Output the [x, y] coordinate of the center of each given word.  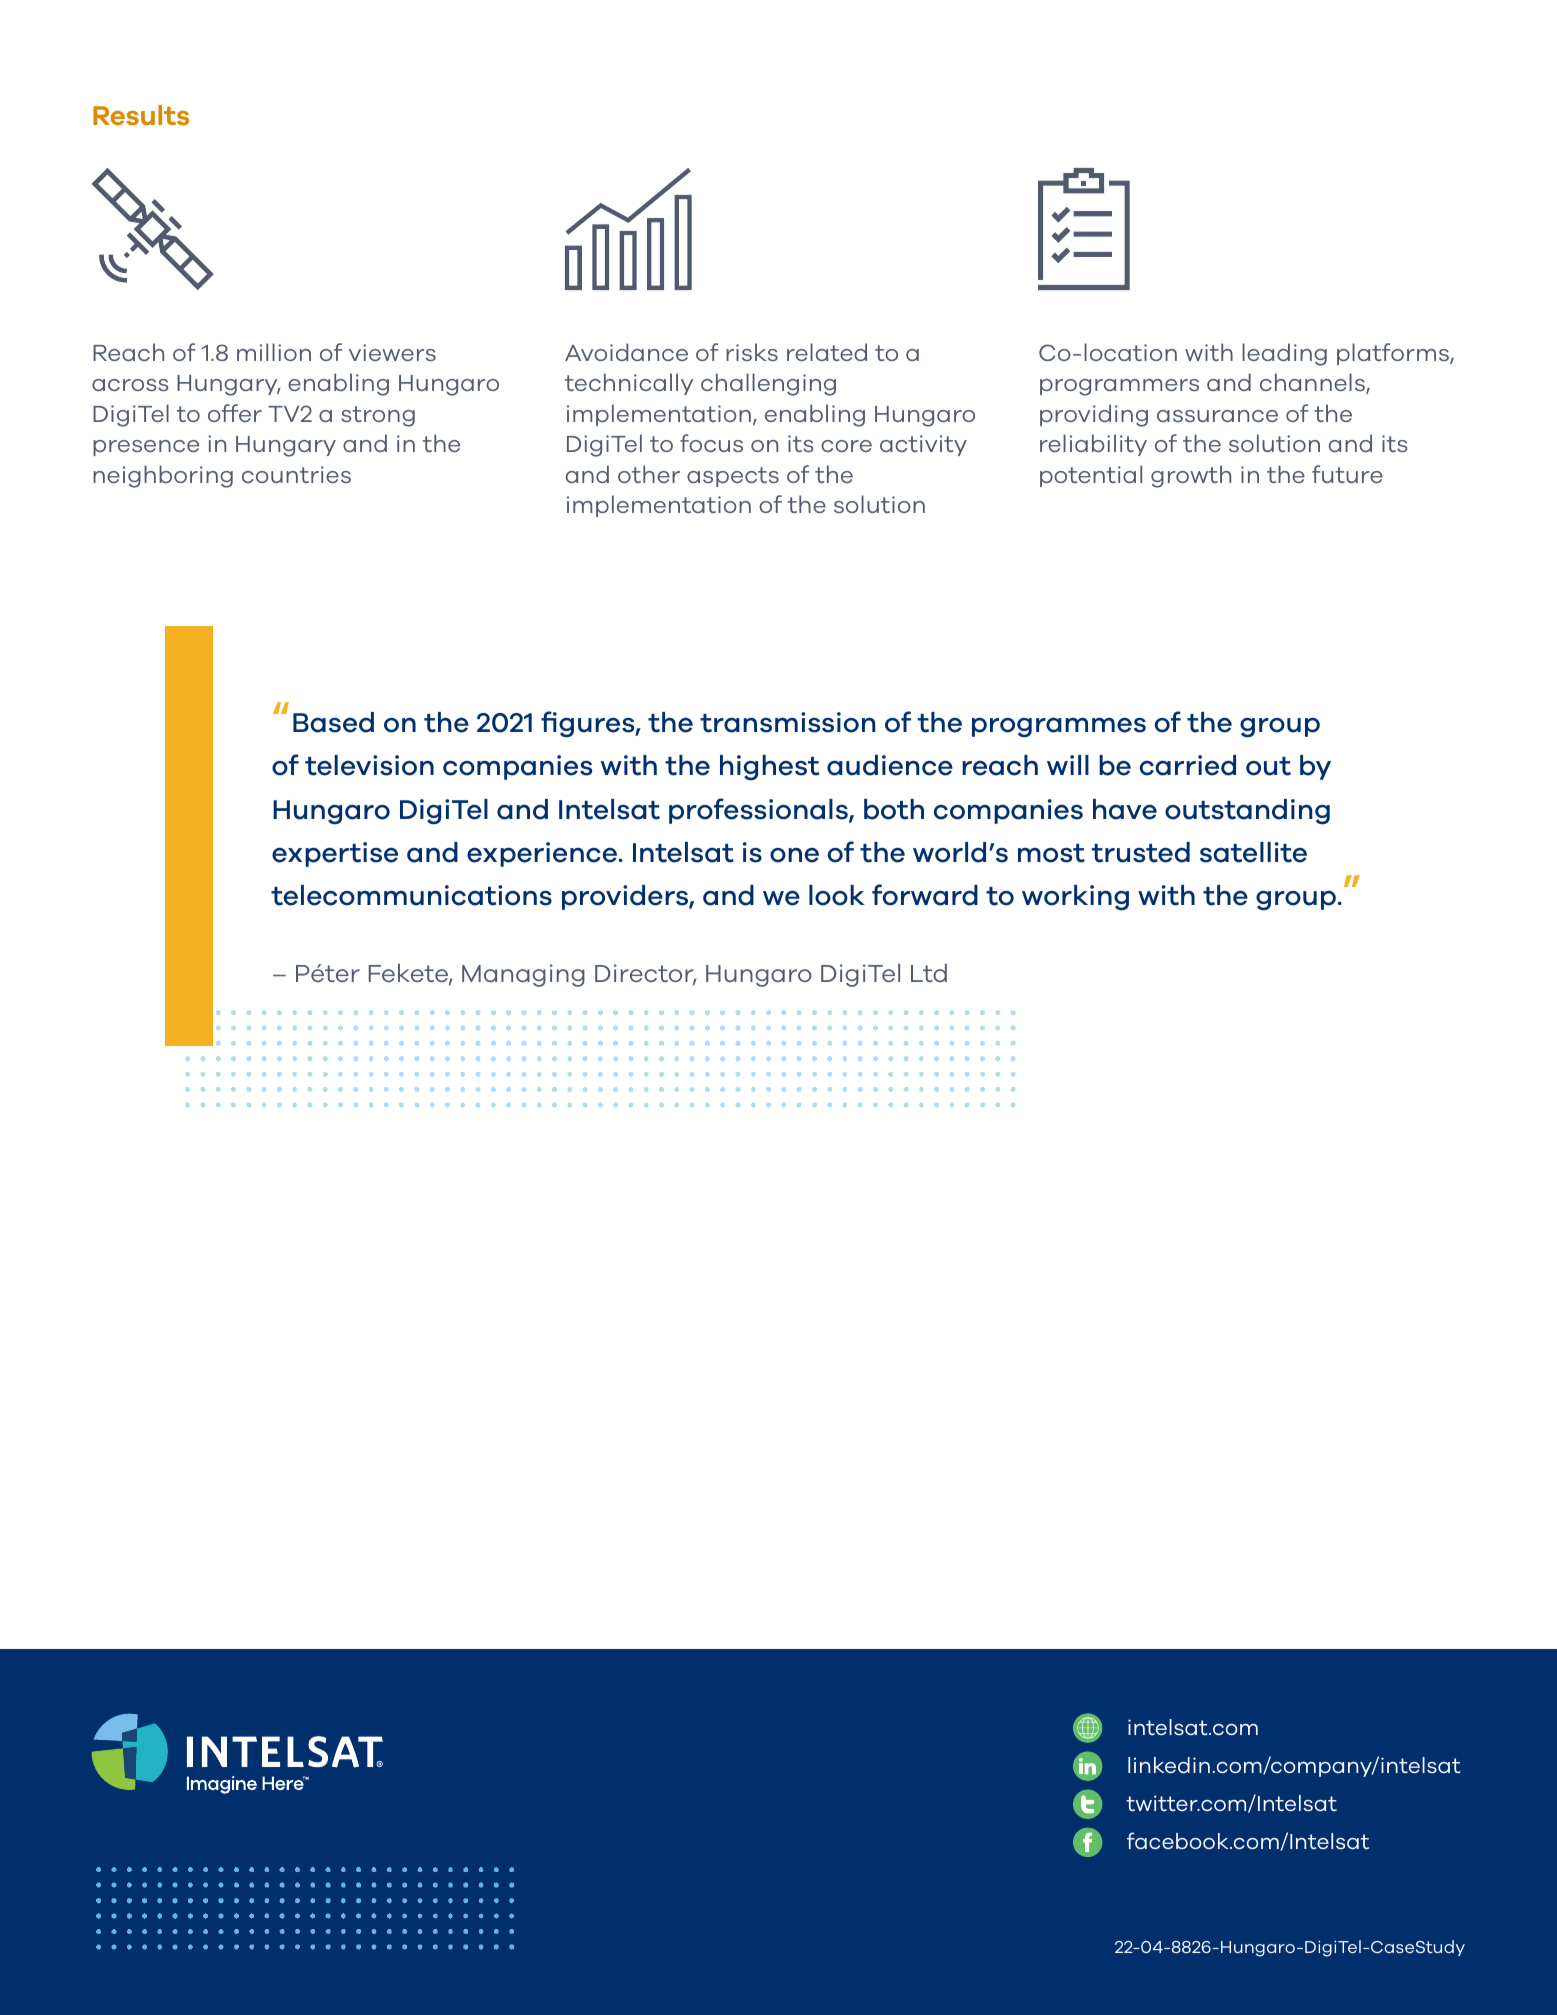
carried [1188, 765]
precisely [305, 1877]
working [1075, 898]
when [381, 1876]
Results [141, 115]
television [369, 765]
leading [1284, 354]
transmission [788, 722]
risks [752, 352]
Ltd [929, 972]
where [488, 1876]
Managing [523, 975]
